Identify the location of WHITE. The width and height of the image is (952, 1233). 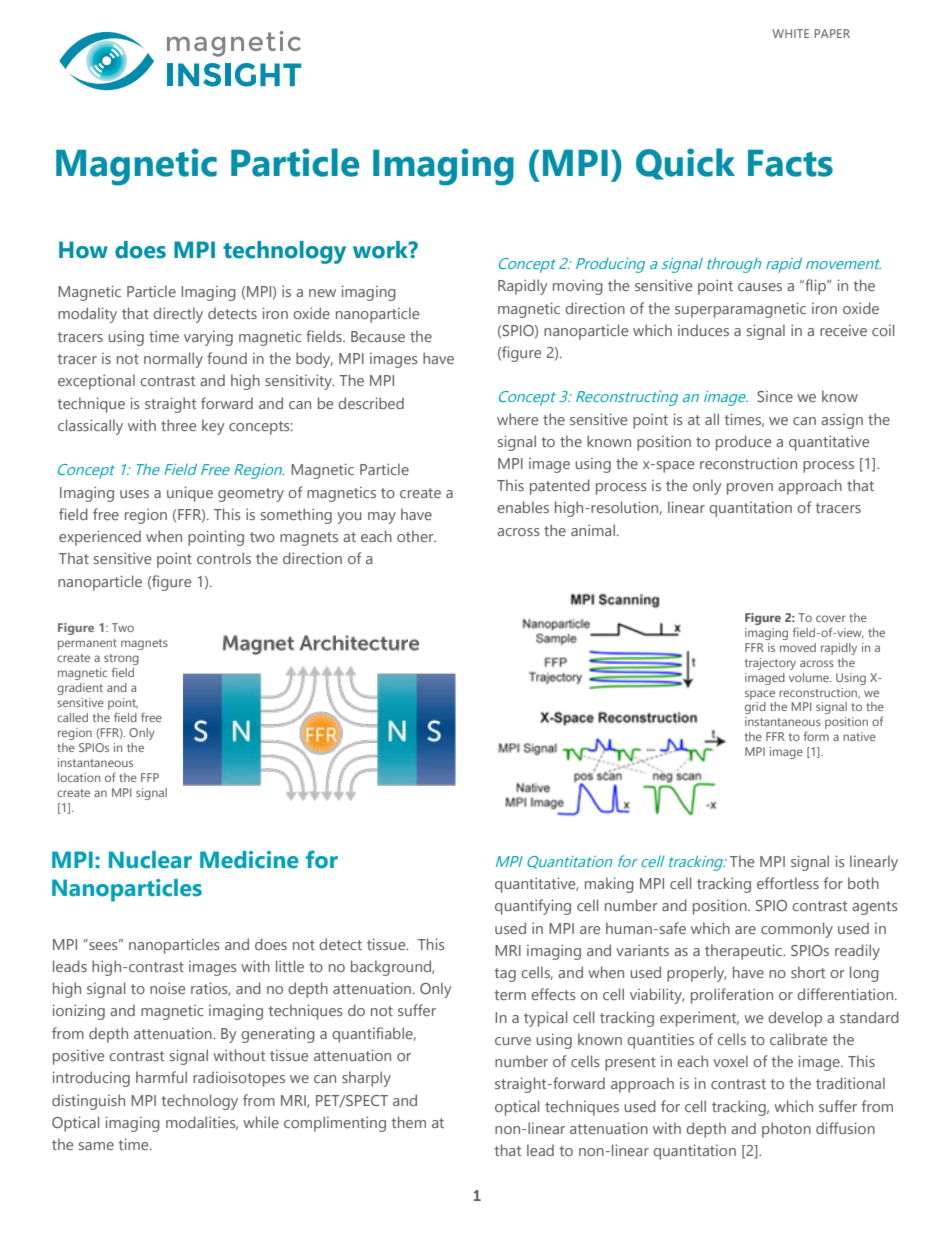
(790, 33).
